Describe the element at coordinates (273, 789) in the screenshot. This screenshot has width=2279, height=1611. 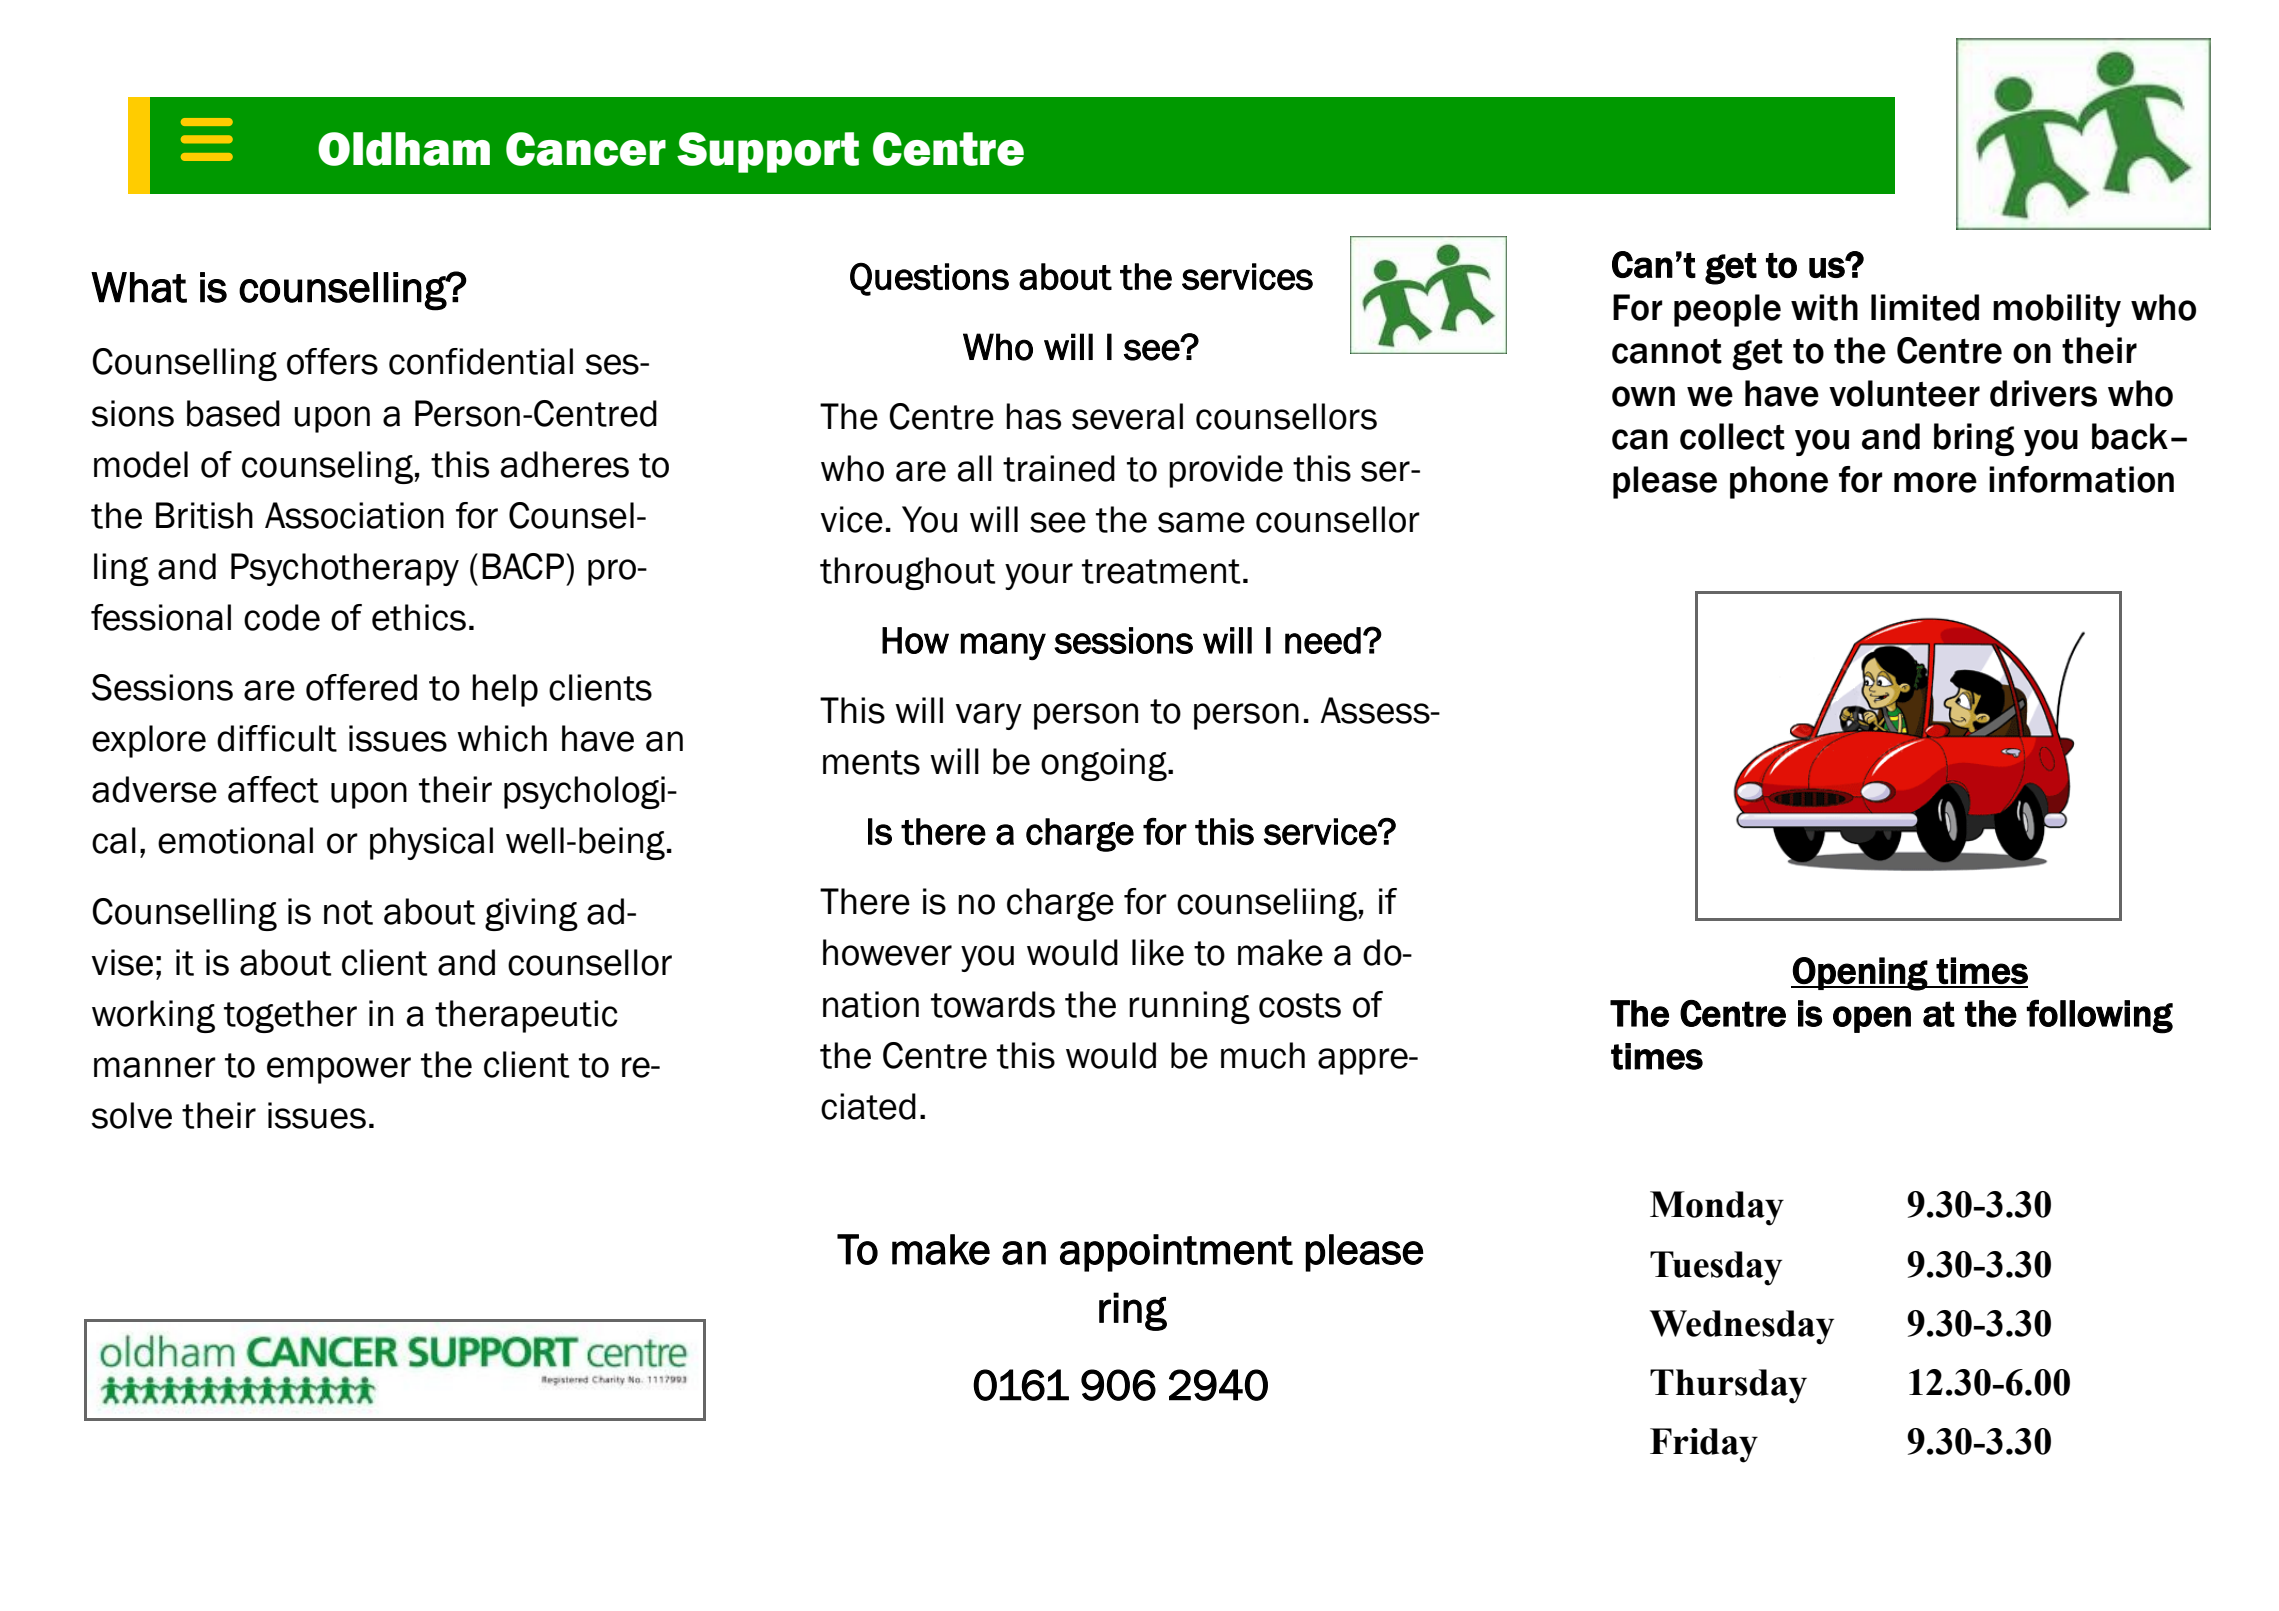
I see `affect` at that location.
